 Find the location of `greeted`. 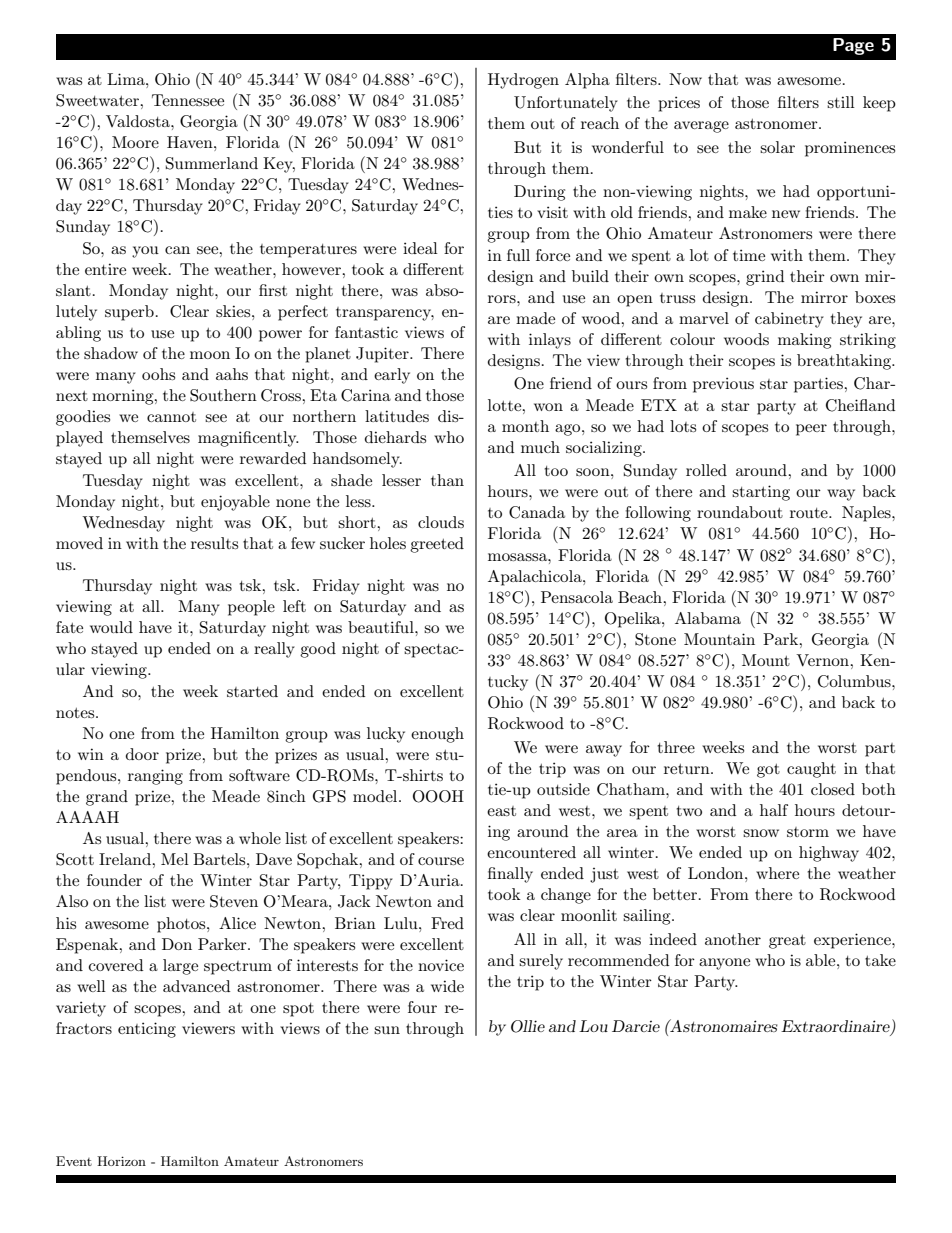

greeted is located at coordinates (437, 545).
